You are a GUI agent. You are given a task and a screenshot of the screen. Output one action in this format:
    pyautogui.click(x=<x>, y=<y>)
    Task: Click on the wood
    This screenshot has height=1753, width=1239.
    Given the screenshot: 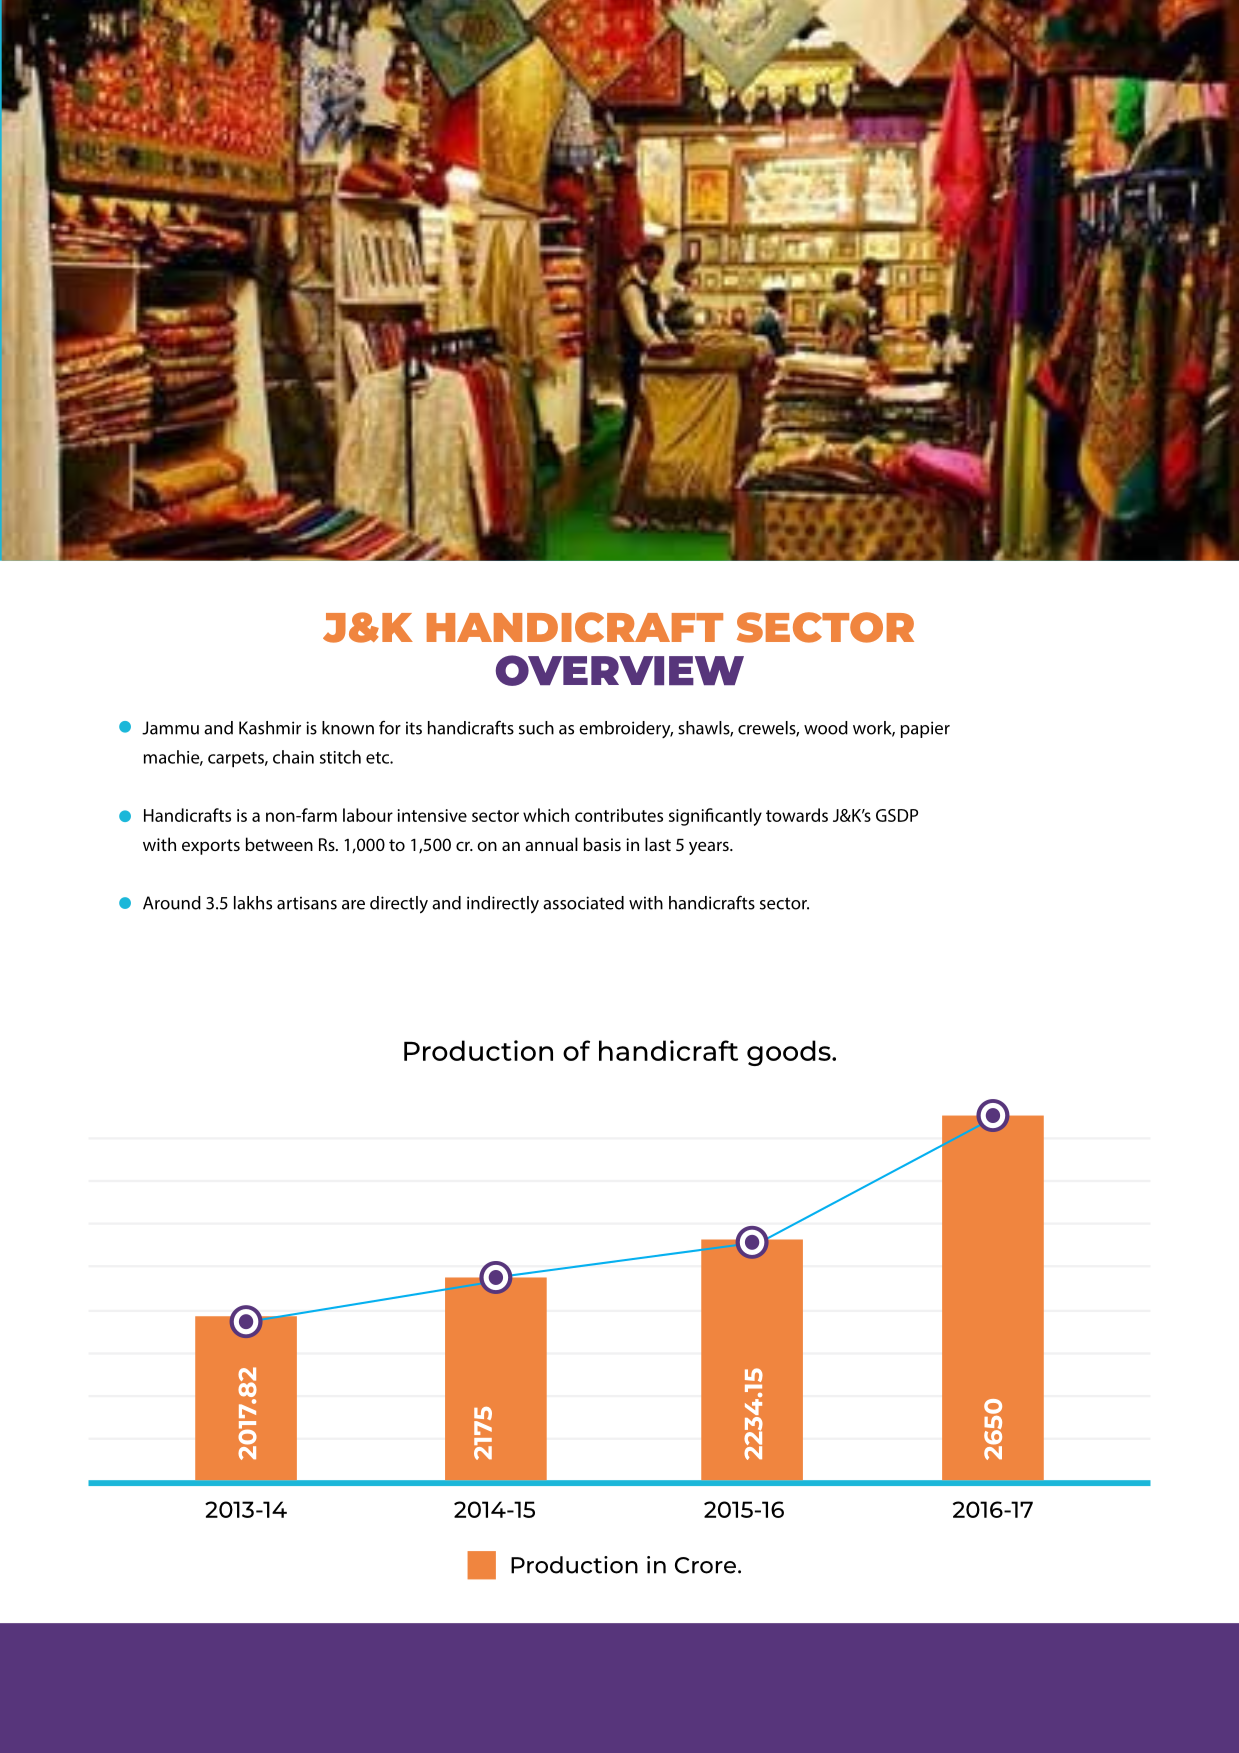 What is the action you would take?
    pyautogui.click(x=826, y=728)
